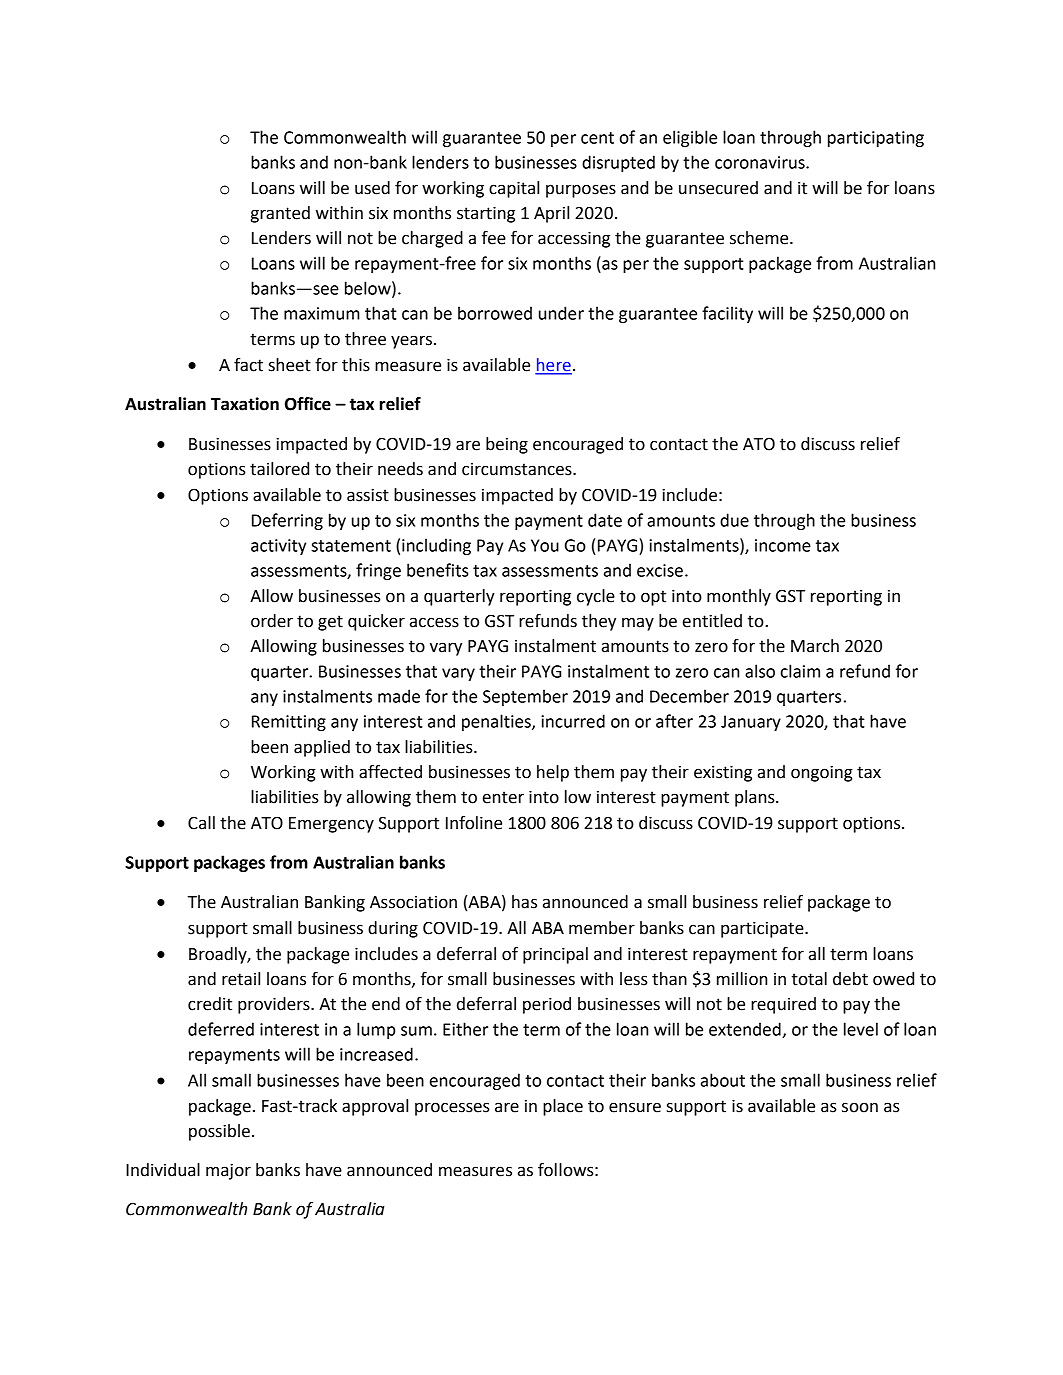 The image size is (1063, 1375). I want to click on possible, so click(219, 1132).
